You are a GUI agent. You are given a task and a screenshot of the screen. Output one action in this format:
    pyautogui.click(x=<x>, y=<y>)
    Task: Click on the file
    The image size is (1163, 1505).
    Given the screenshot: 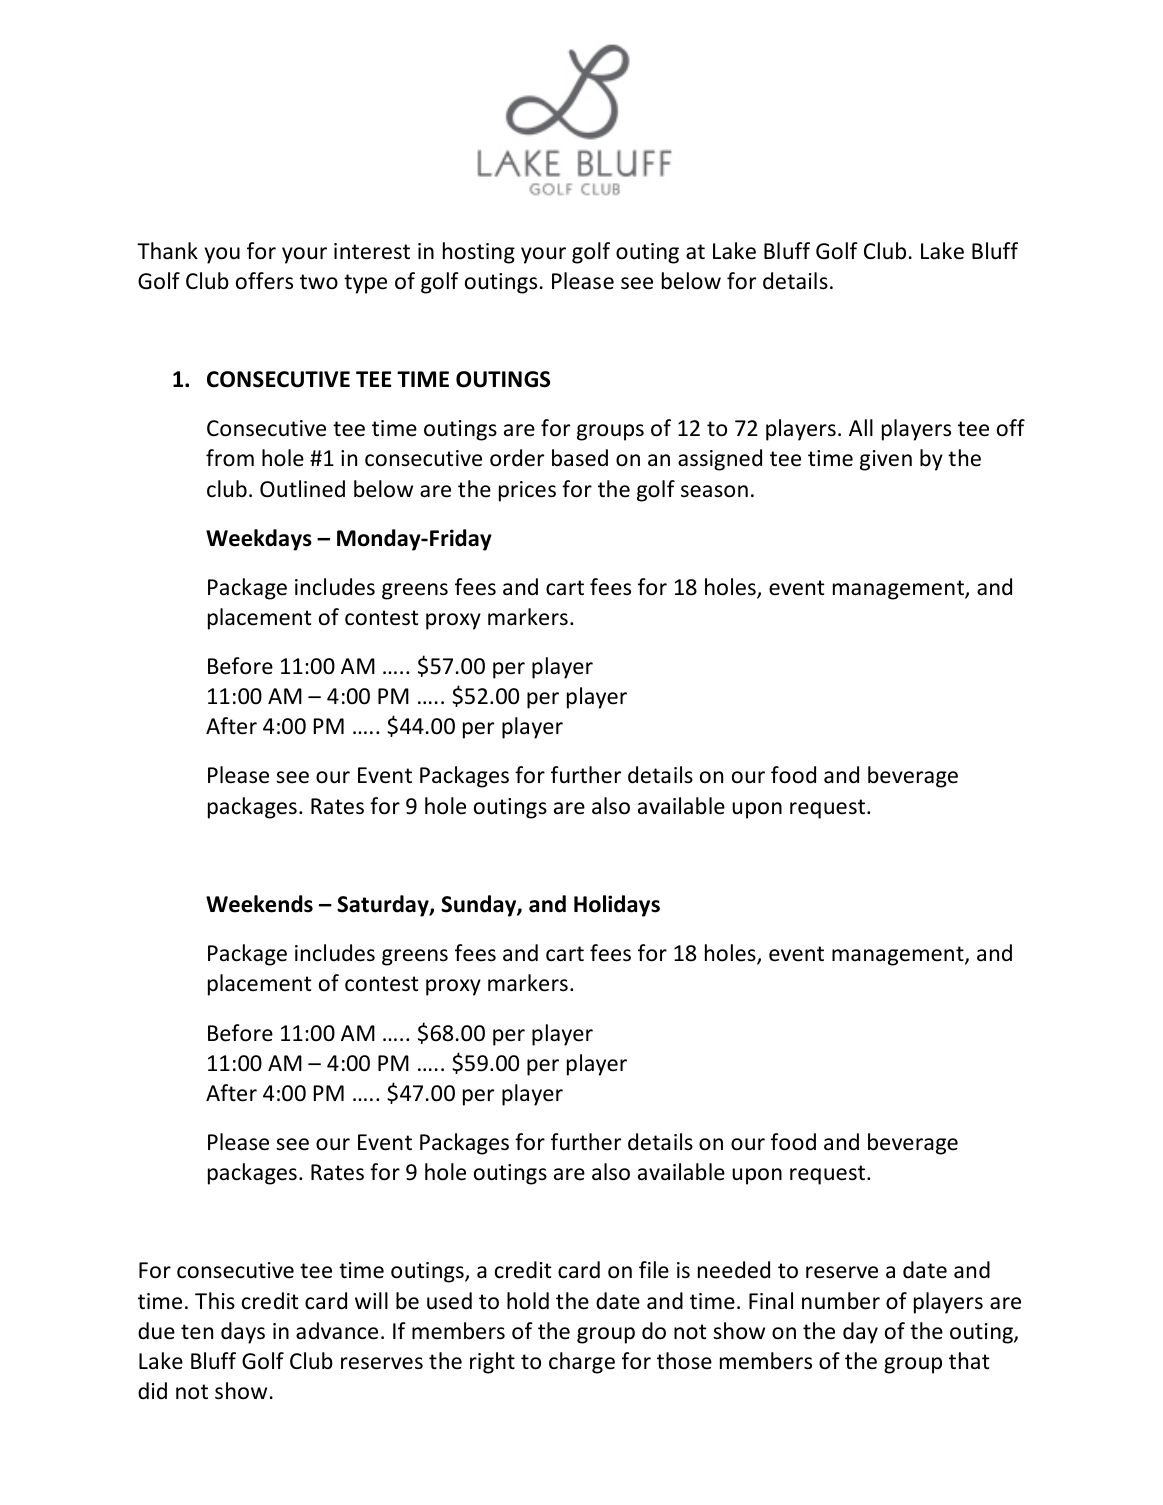 What is the action you would take?
    pyautogui.click(x=654, y=1270)
